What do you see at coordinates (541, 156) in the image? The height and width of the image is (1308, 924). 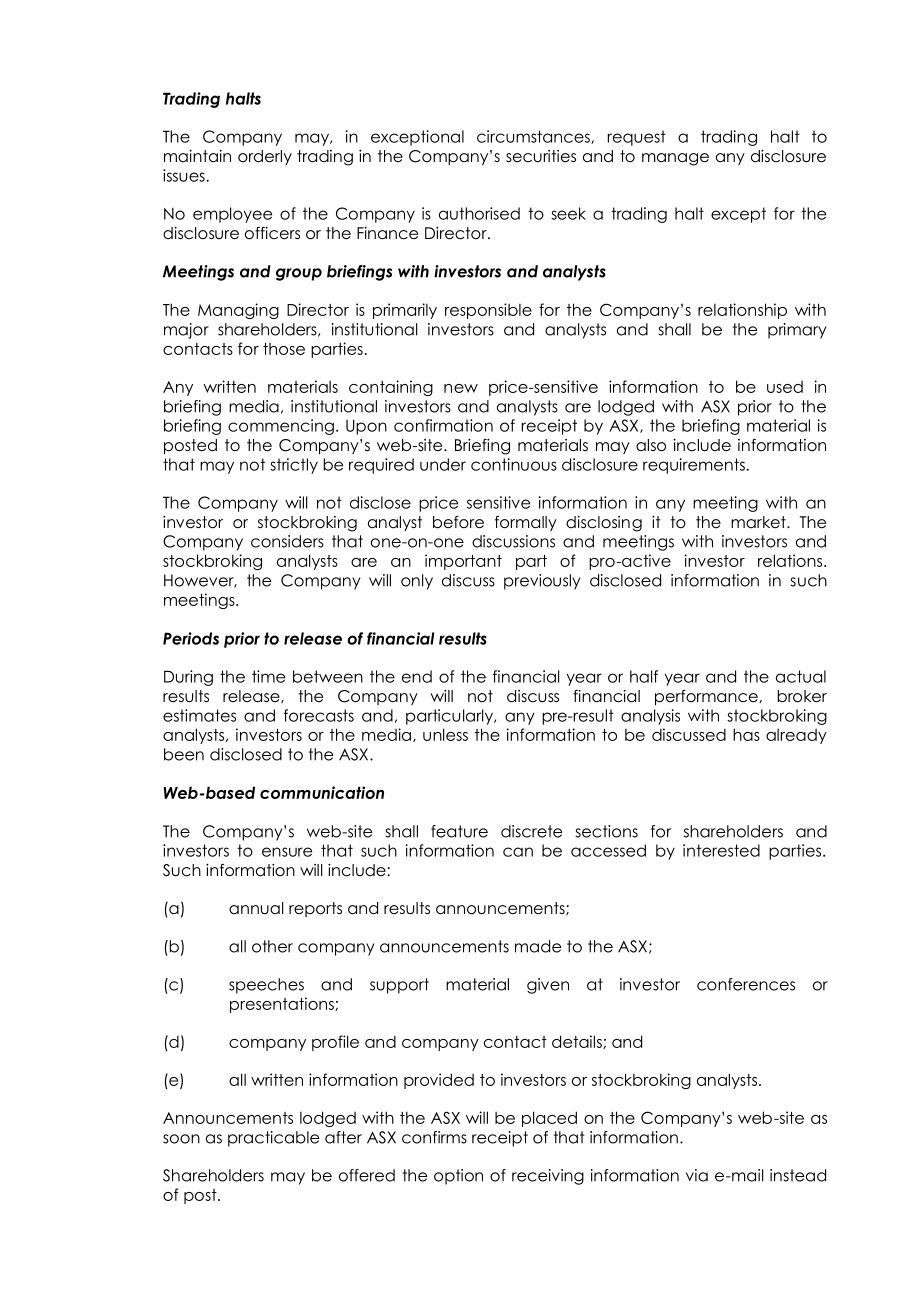 I see `securities` at bounding box center [541, 156].
